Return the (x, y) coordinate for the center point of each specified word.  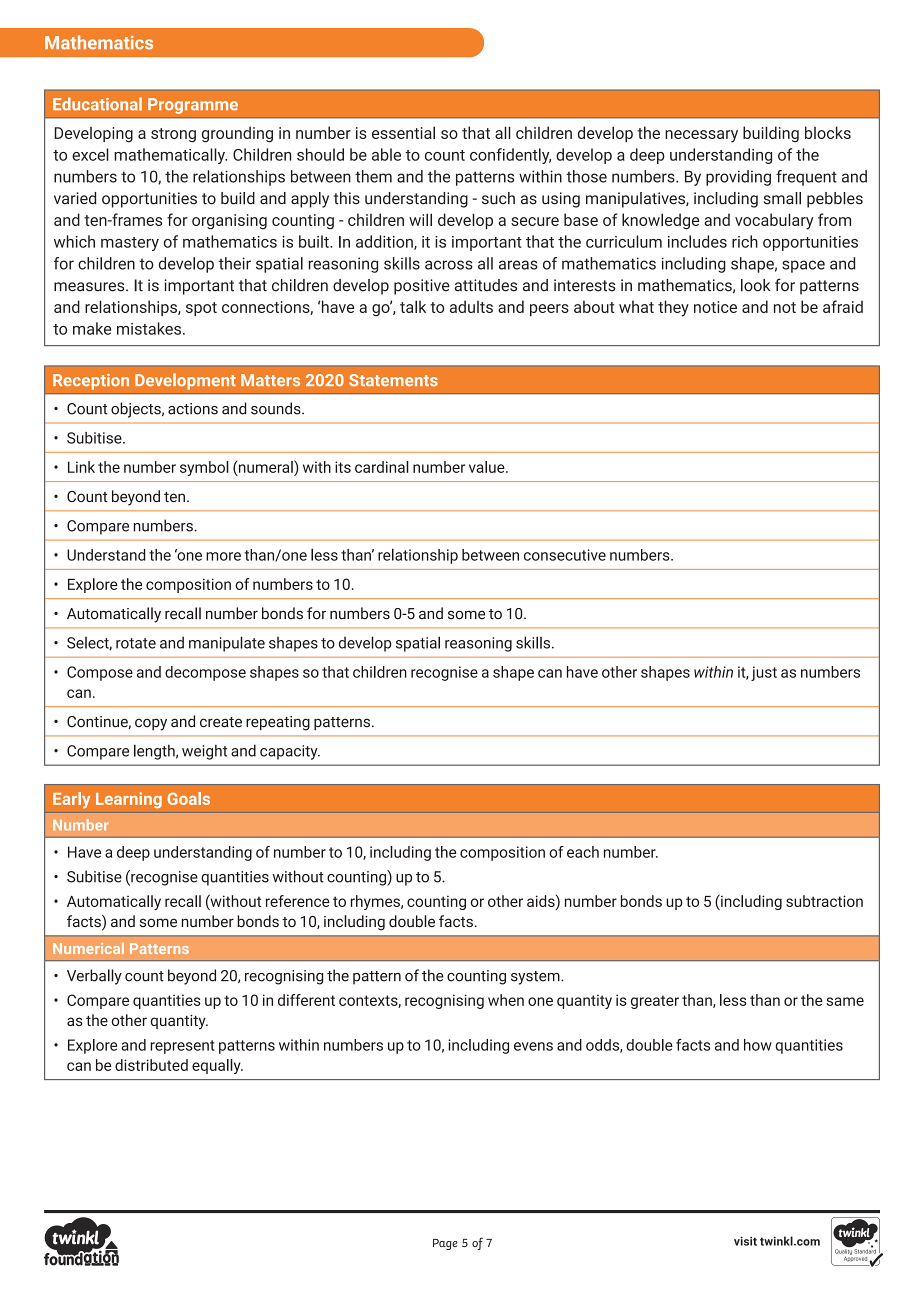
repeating (278, 723)
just (764, 673)
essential (403, 132)
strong (173, 135)
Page (445, 1244)
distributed (151, 1065)
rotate (136, 643)
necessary (701, 136)
